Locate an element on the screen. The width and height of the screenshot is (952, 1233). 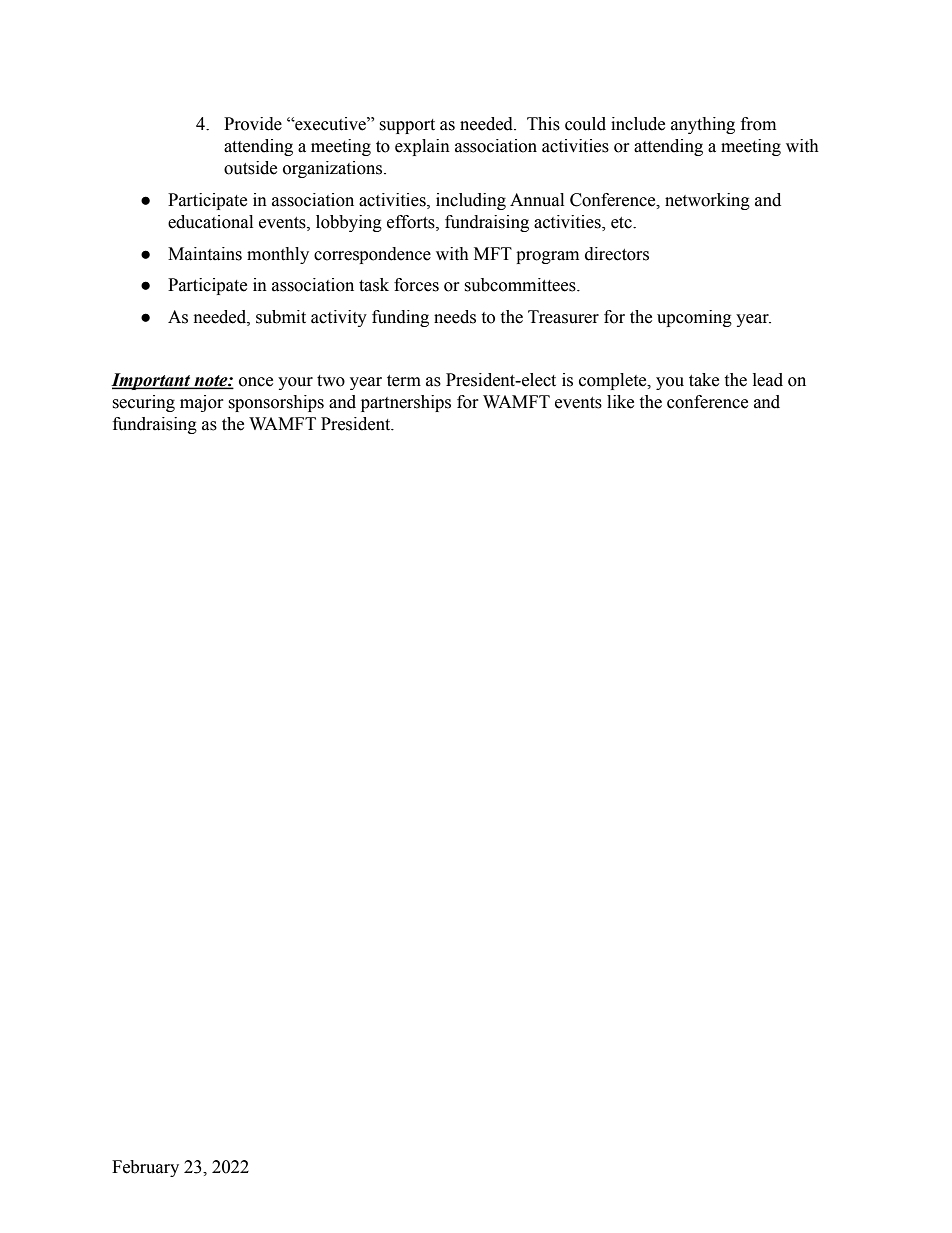
major is located at coordinates (202, 403).
